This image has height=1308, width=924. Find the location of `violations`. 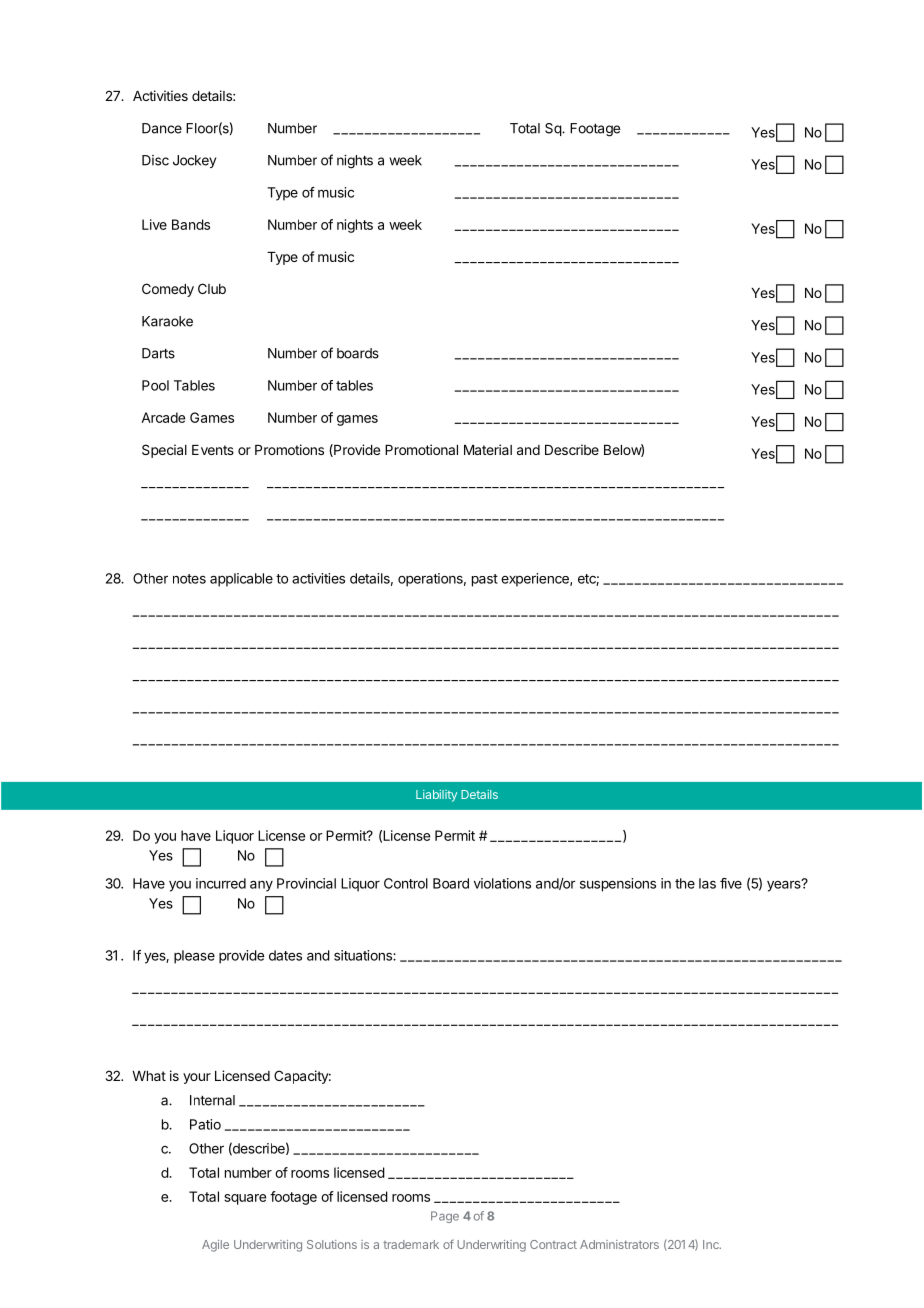

violations is located at coordinates (502, 883).
